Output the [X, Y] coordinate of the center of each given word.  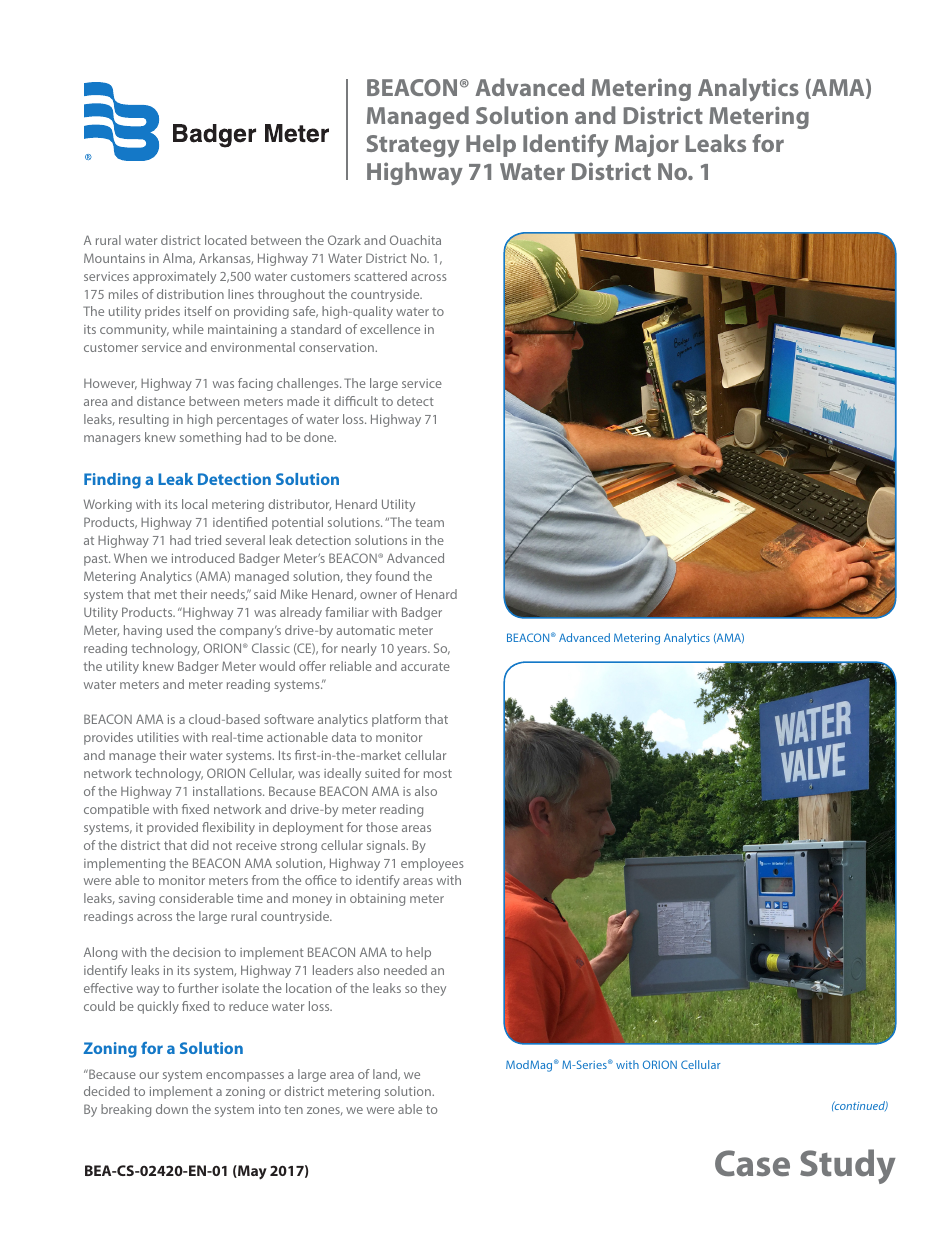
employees [432, 864]
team [429, 523]
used [180, 630]
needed [405, 970]
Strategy [413, 146]
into [270, 1109]
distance [161, 401]
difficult [356, 401]
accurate [425, 666]
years [413, 651]
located [226, 240]
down [172, 1109]
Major [647, 145]
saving [137, 900]
